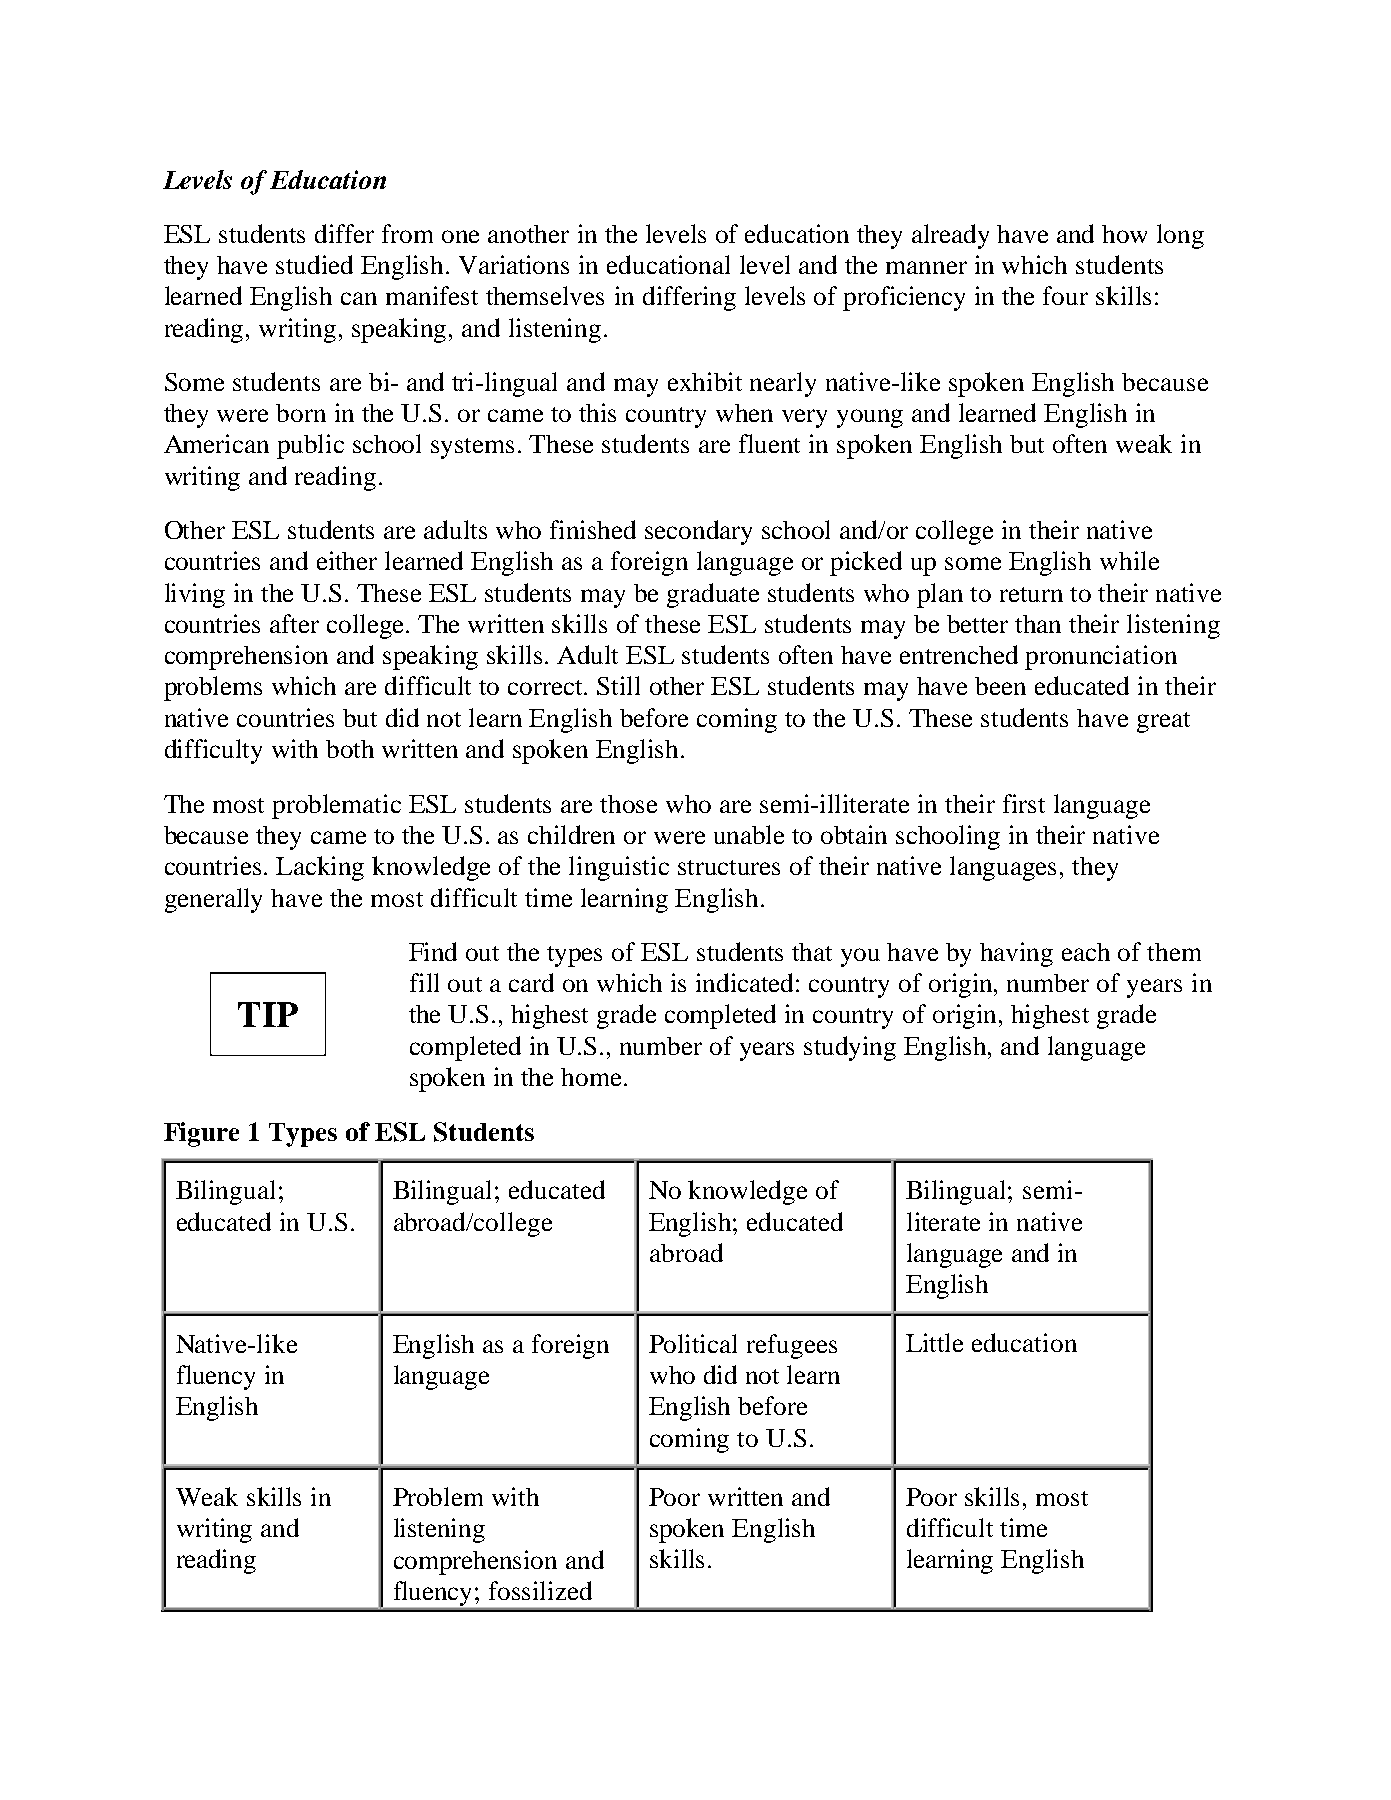 The height and width of the screenshot is (1800, 1391). Describe the element at coordinates (314, 264) in the screenshot. I see `studied` at that location.
